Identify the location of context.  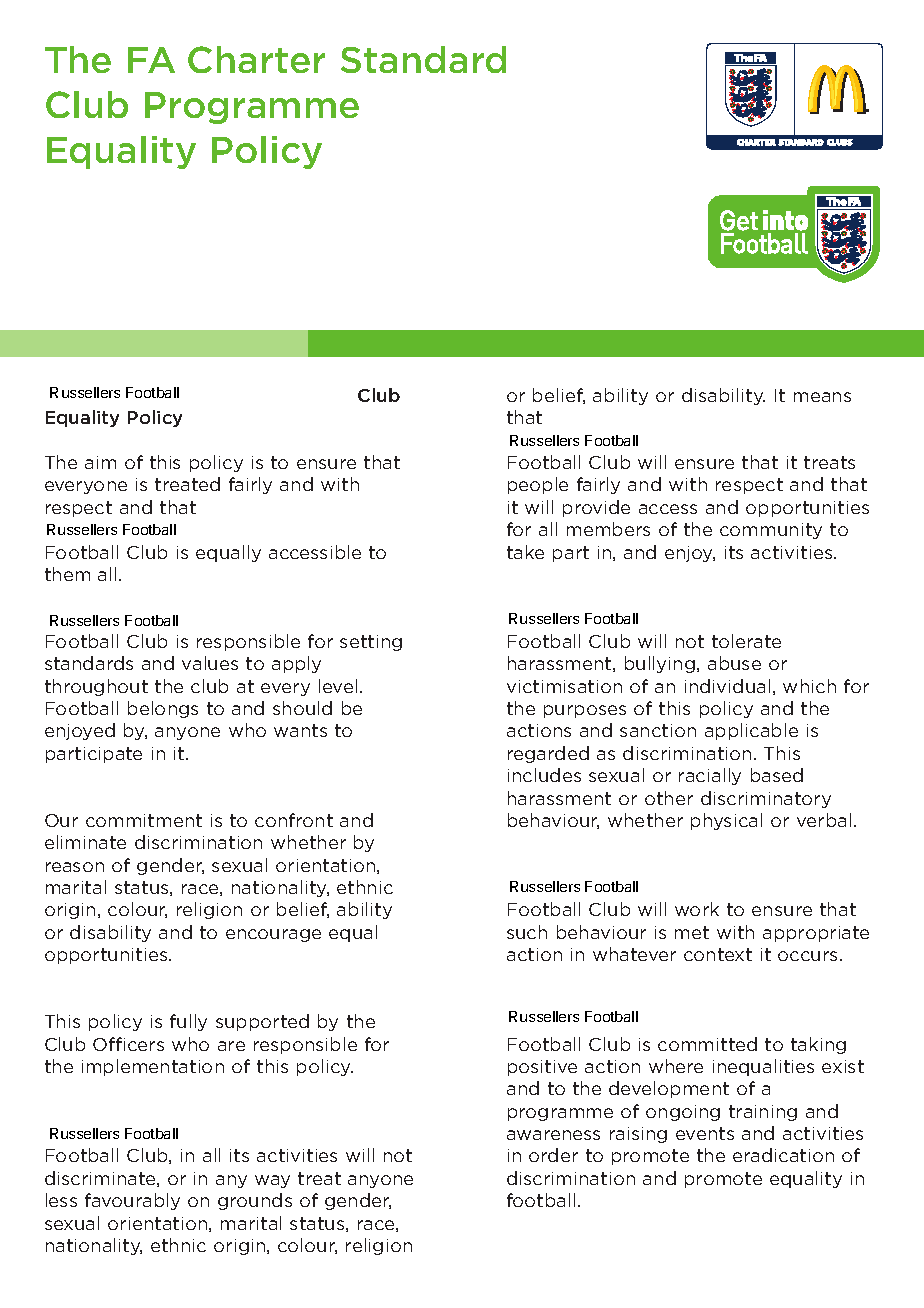
(718, 954).
